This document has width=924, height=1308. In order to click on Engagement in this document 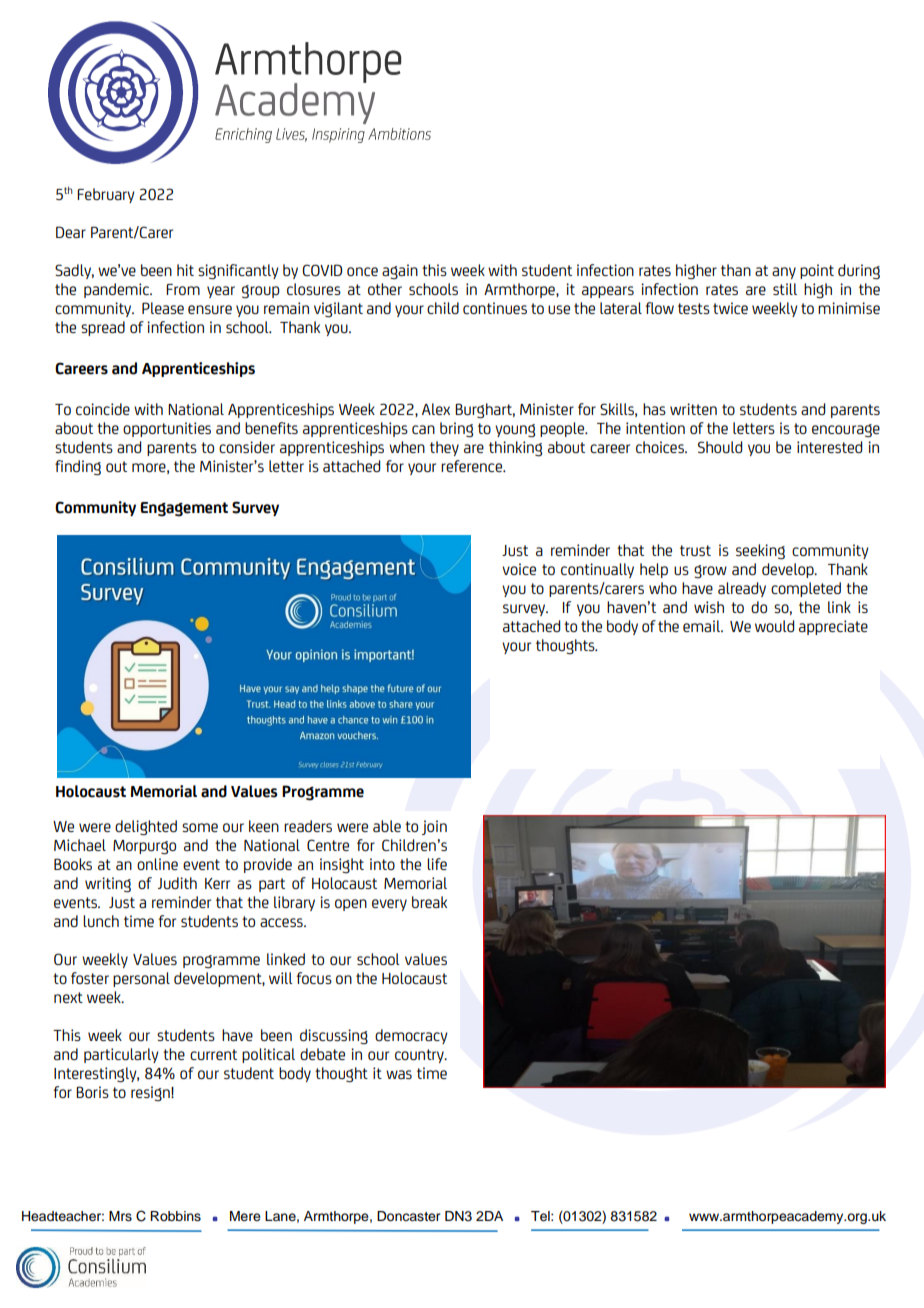, I will do `click(184, 509)`.
